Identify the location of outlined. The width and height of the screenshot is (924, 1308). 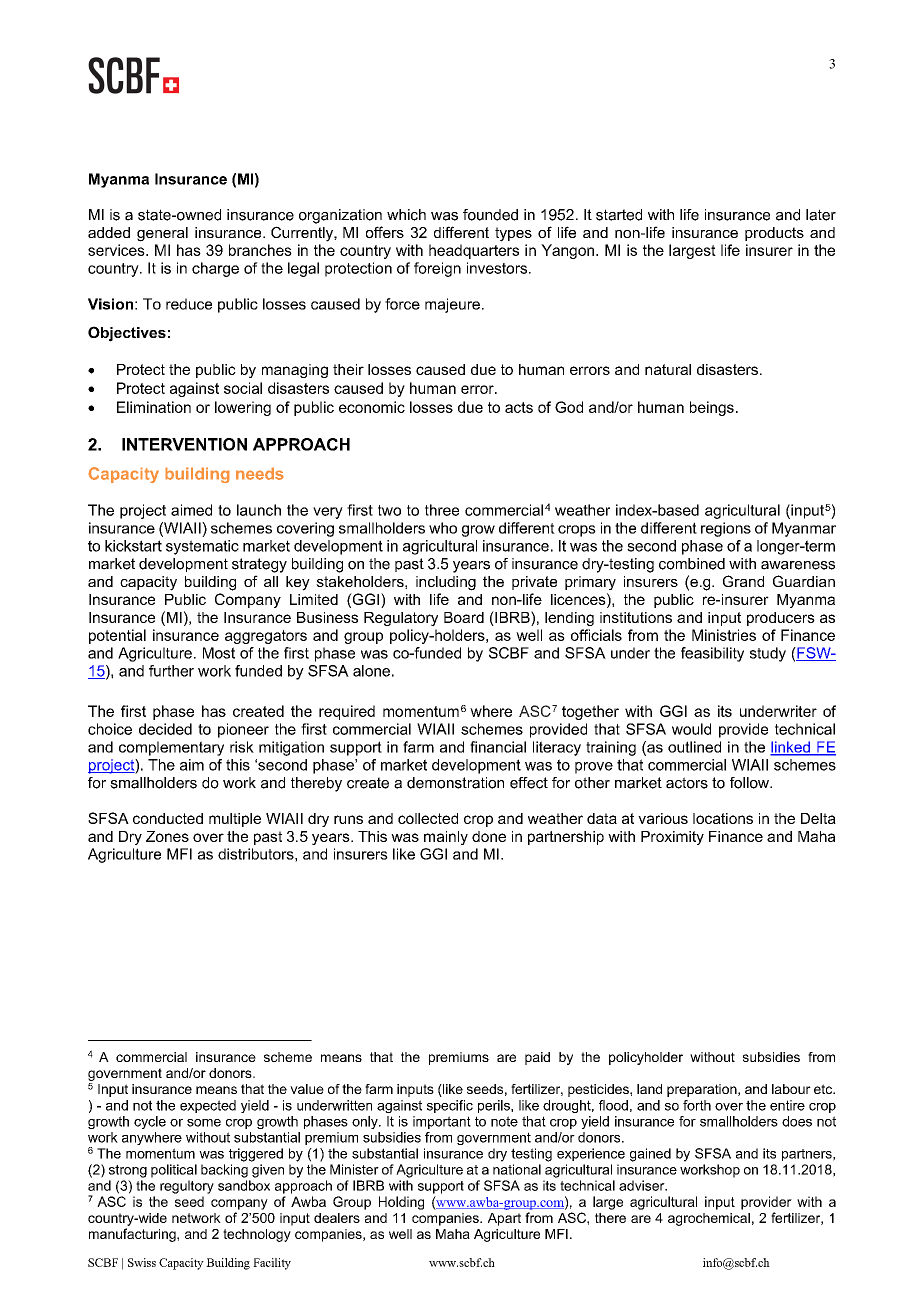
(694, 747).
